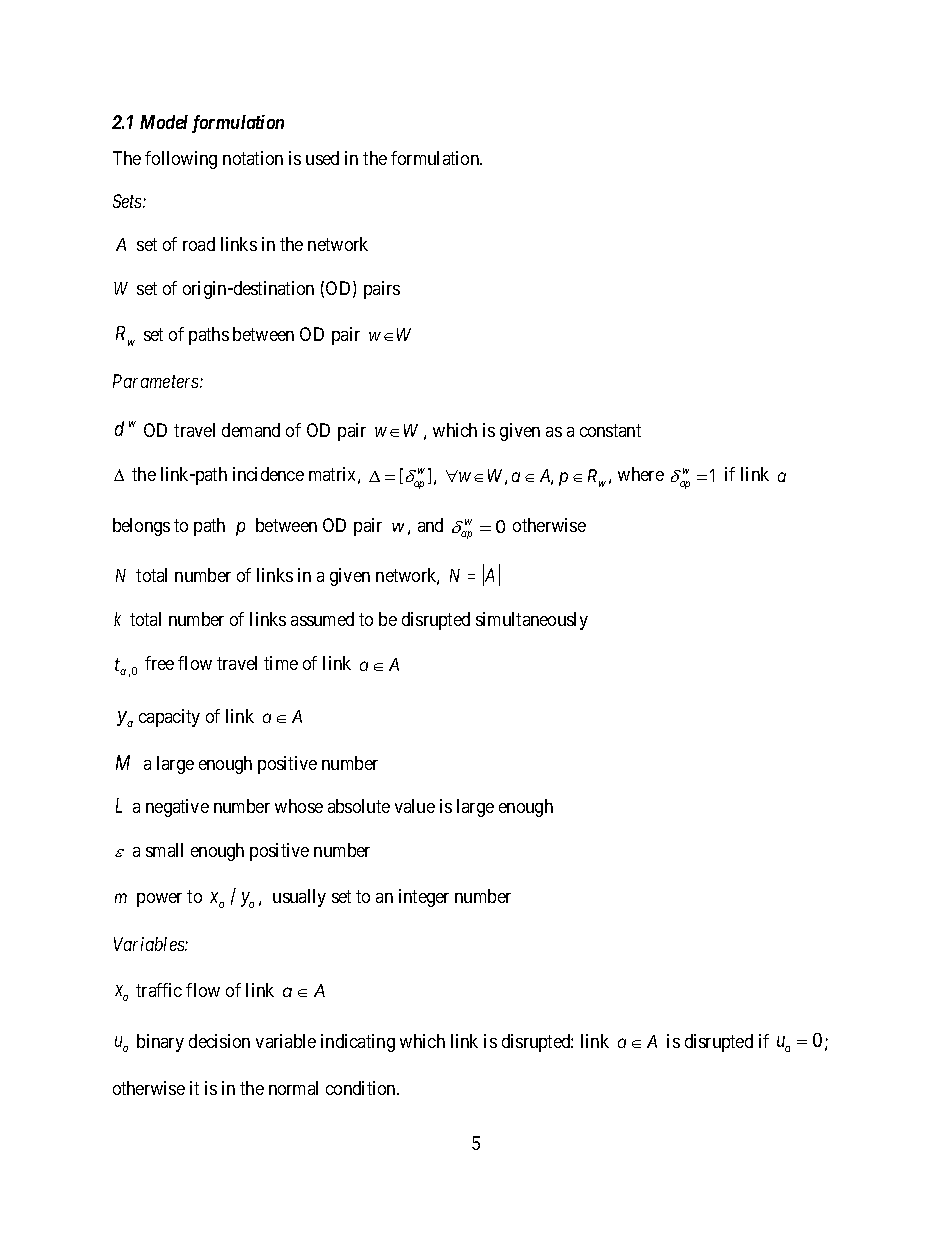 This page has width=952, height=1233. I want to click on absolute, so click(359, 806).
